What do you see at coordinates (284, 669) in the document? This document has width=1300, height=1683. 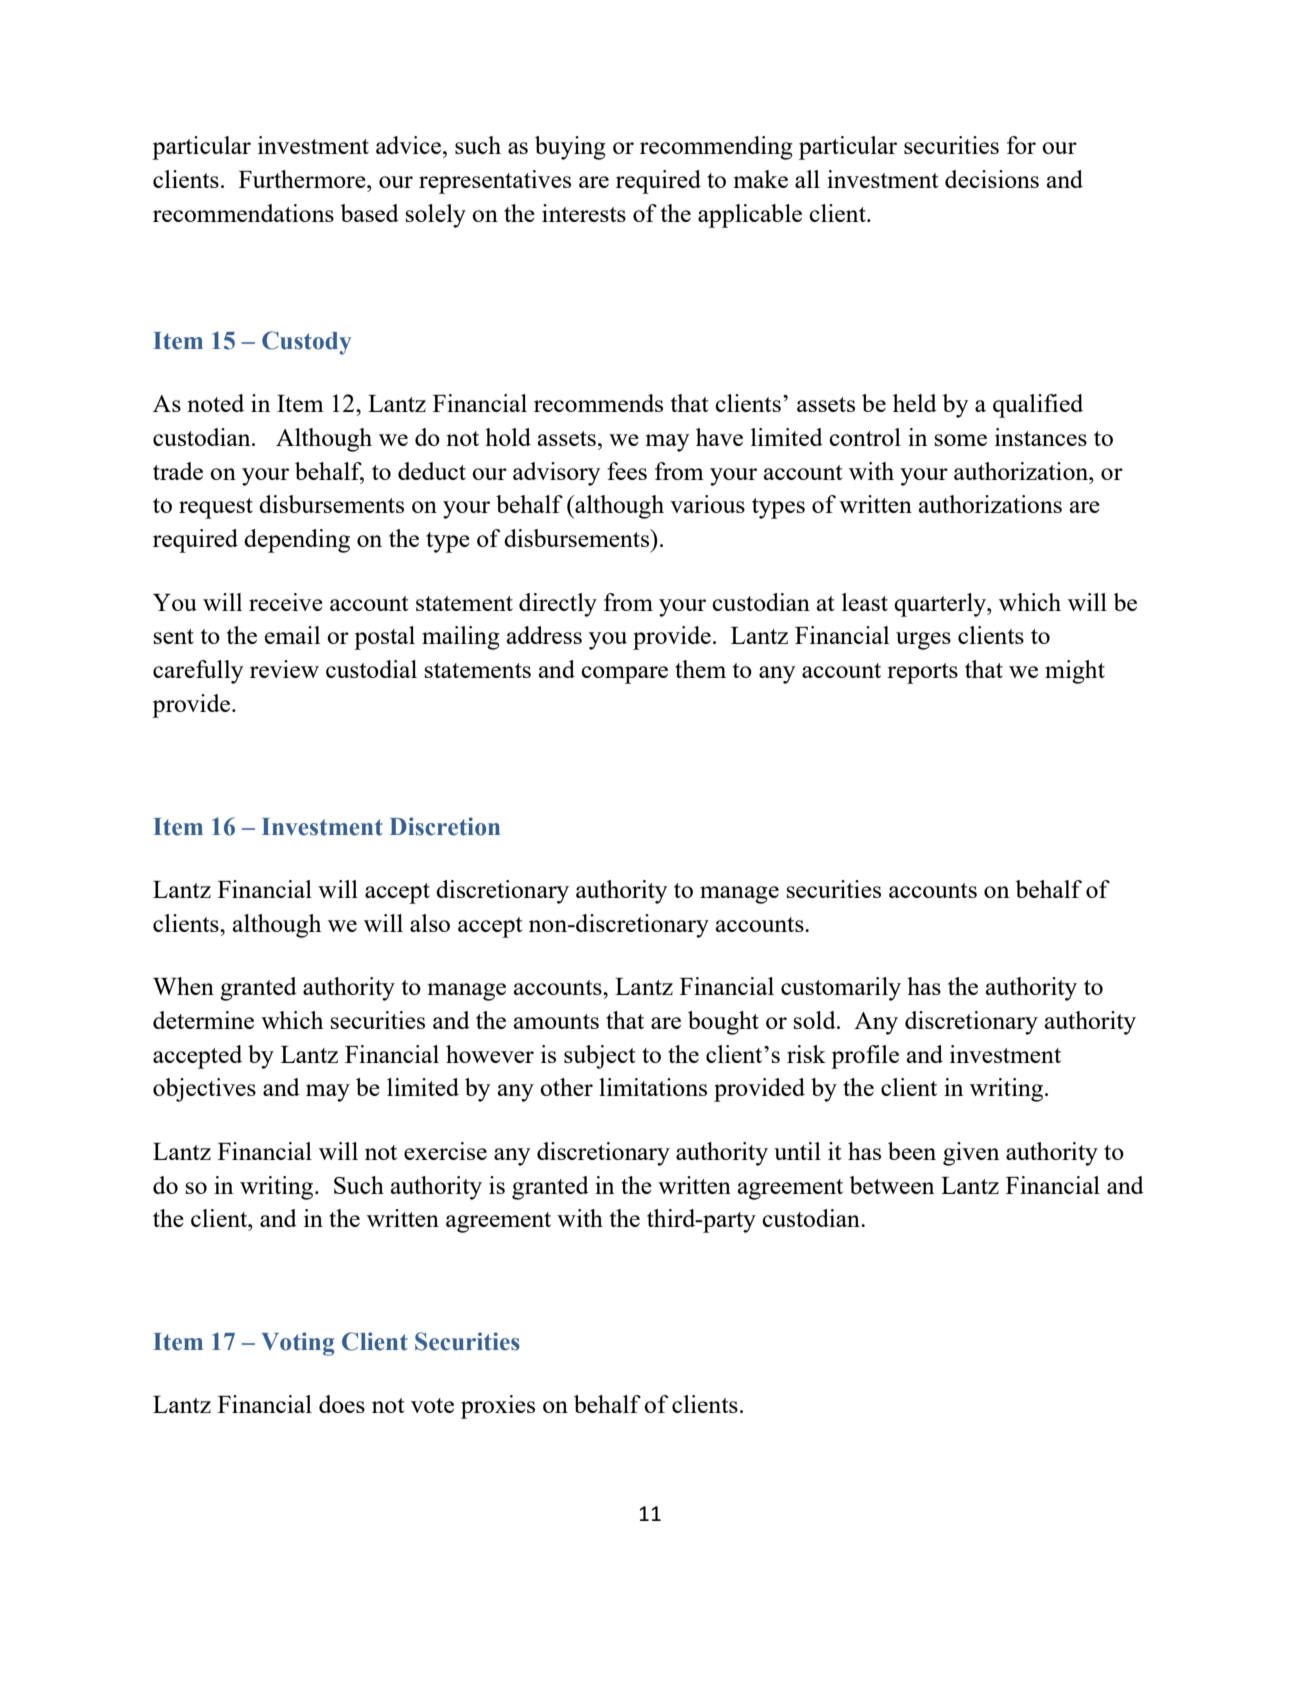 I see `review` at bounding box center [284, 669].
